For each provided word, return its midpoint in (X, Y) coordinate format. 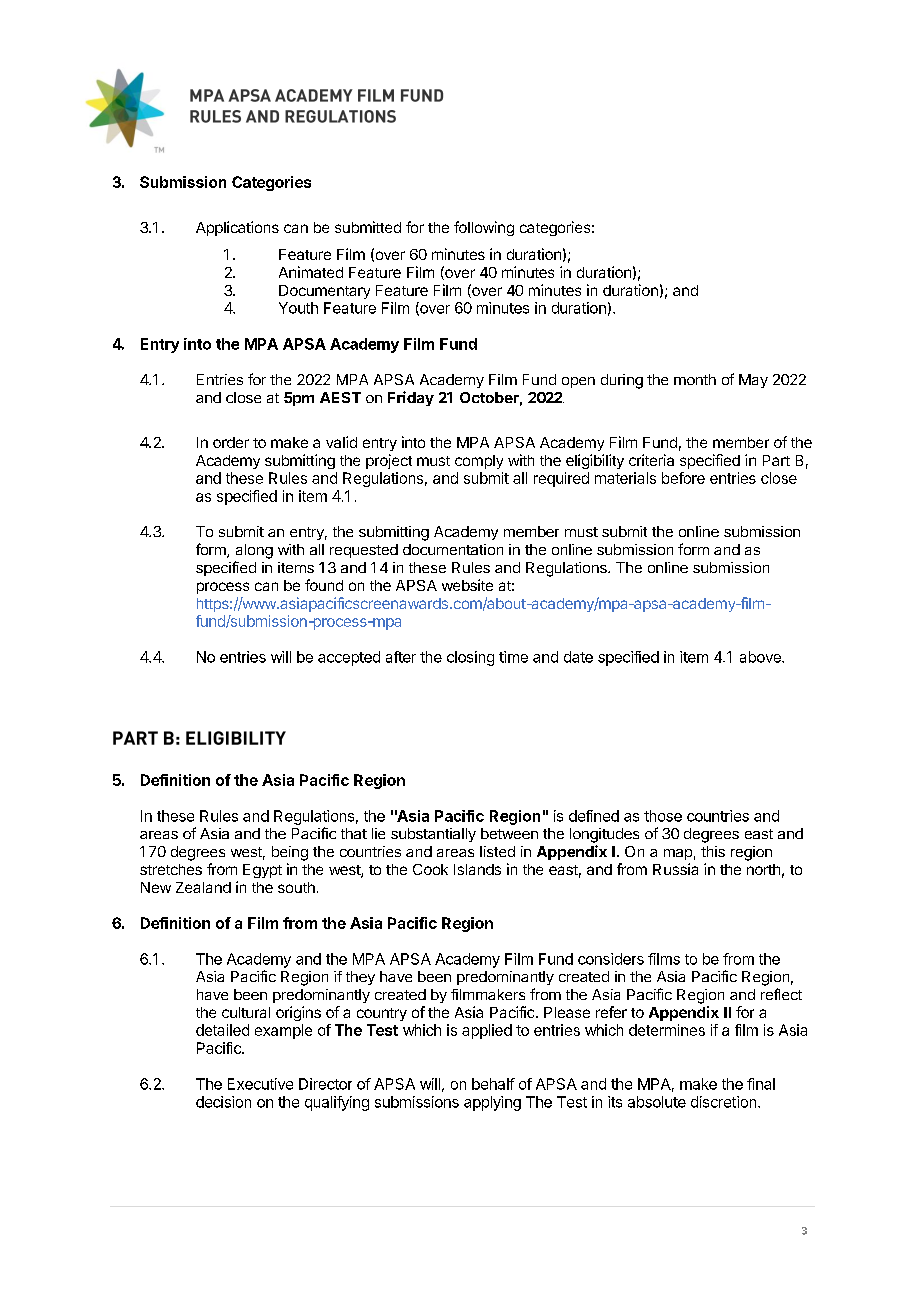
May (753, 381)
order (231, 442)
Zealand (203, 887)
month (695, 379)
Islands (477, 869)
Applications (237, 228)
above (761, 657)
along (254, 551)
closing (470, 658)
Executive (260, 1084)
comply (479, 462)
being (290, 853)
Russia (675, 869)
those (663, 816)
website (467, 585)
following (484, 228)
